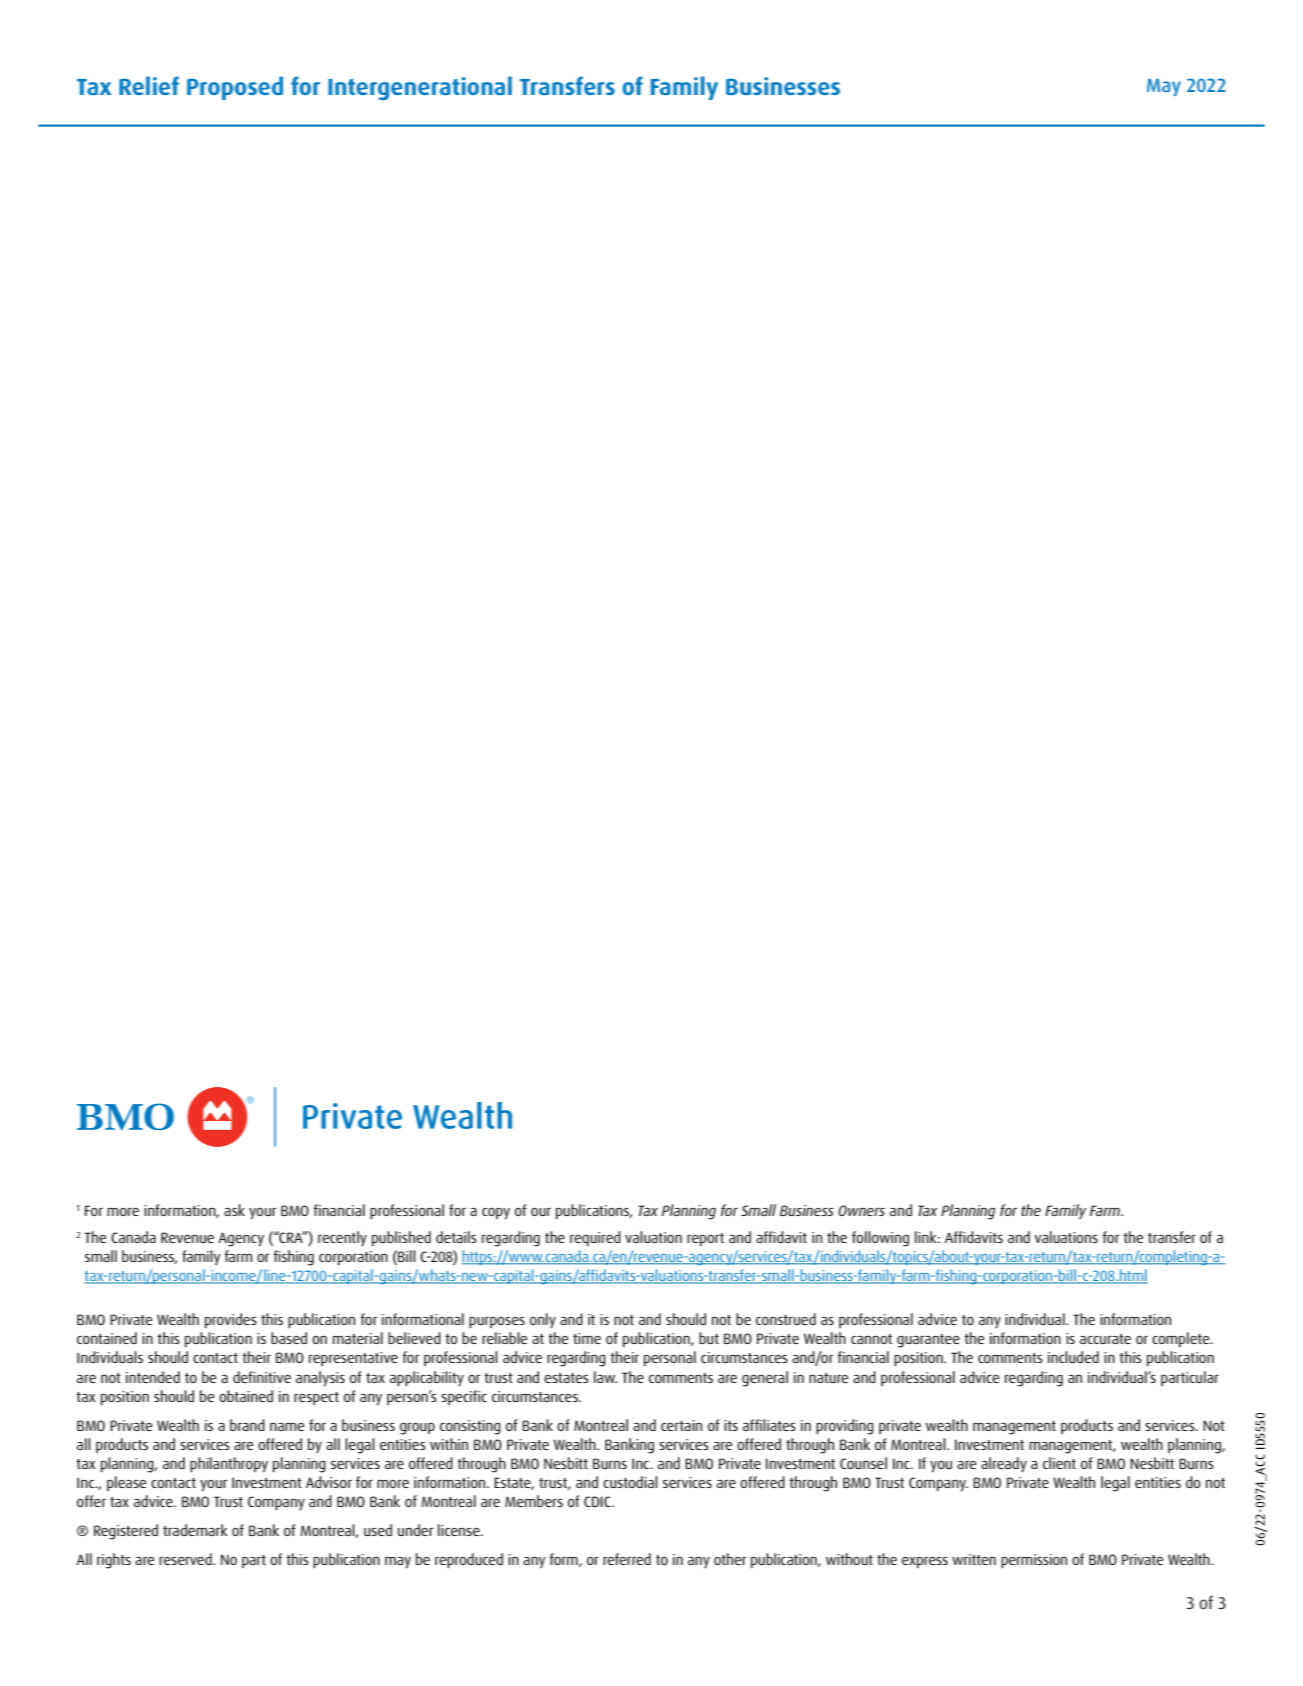 The image size is (1303, 1686). I want to click on Owners, so click(861, 1210).
